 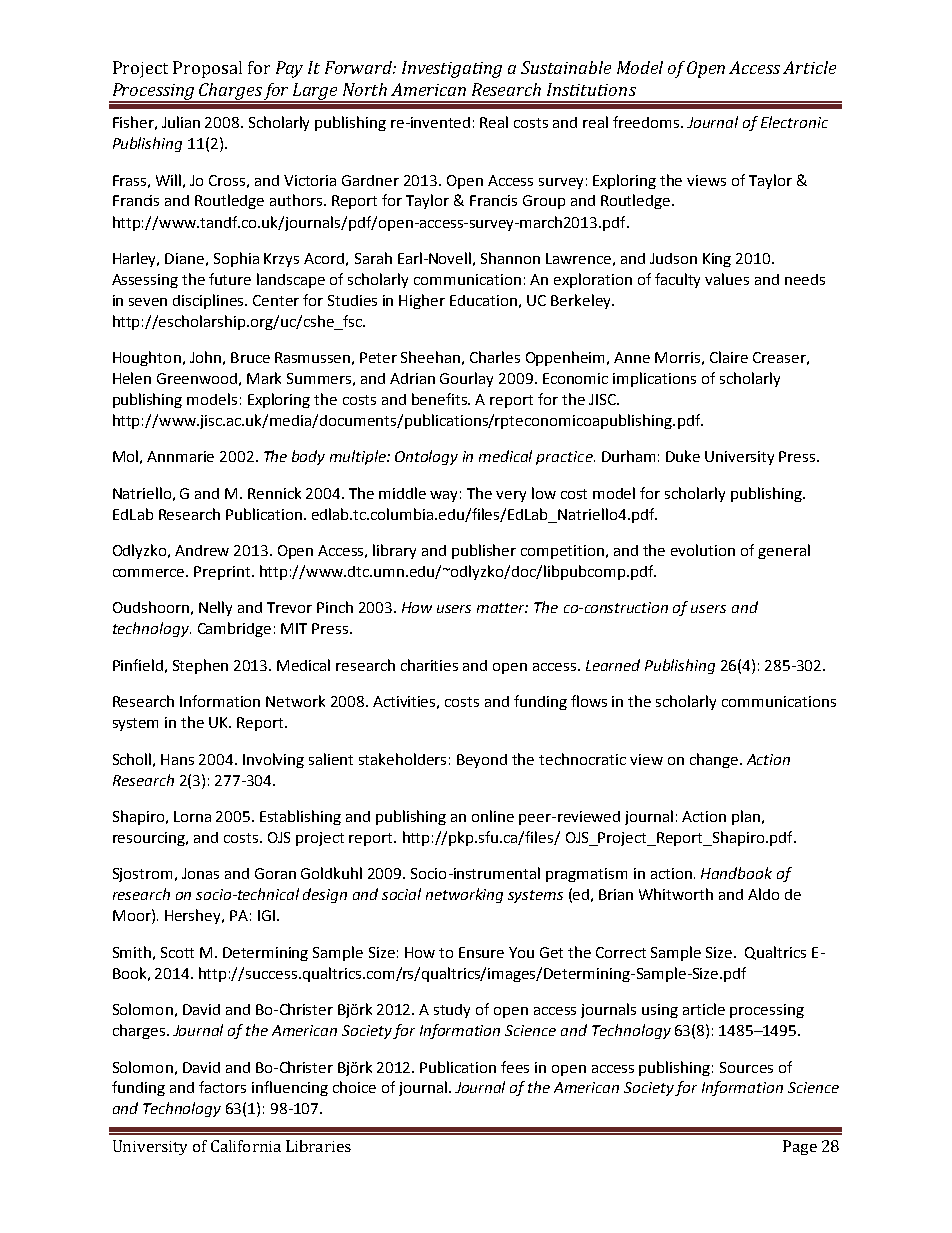 What do you see at coordinates (515, 1067) in the screenshot?
I see `fees` at bounding box center [515, 1067].
